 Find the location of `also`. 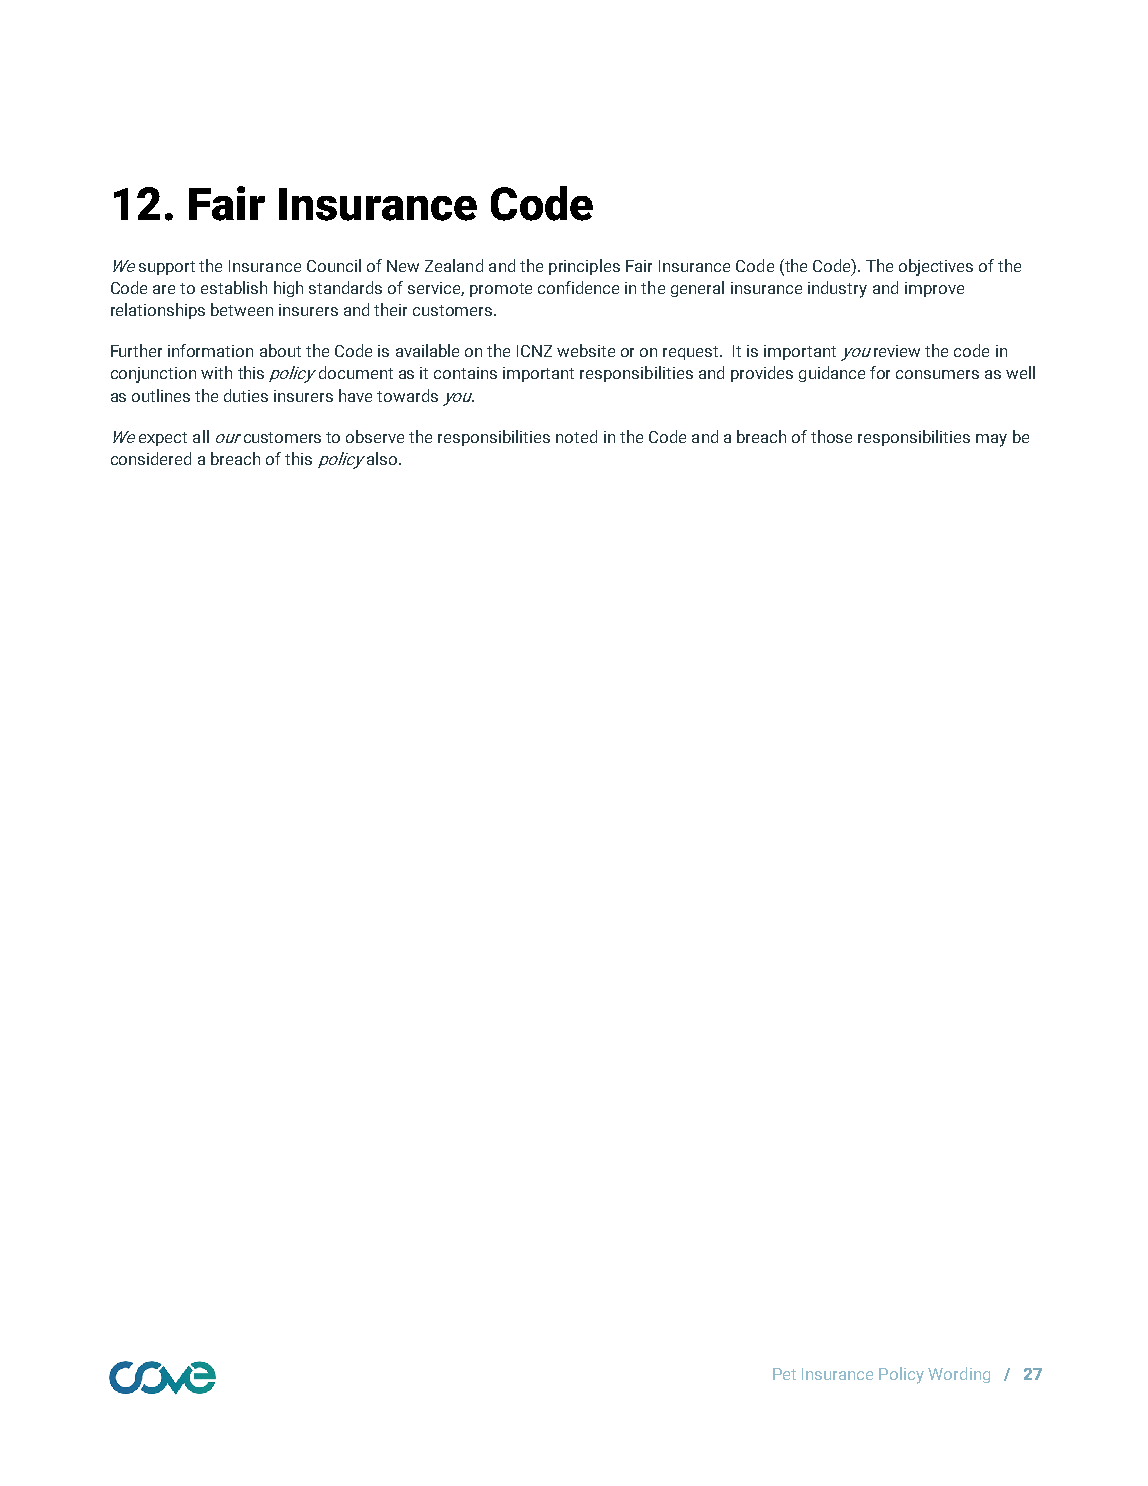

also is located at coordinates (382, 458).
